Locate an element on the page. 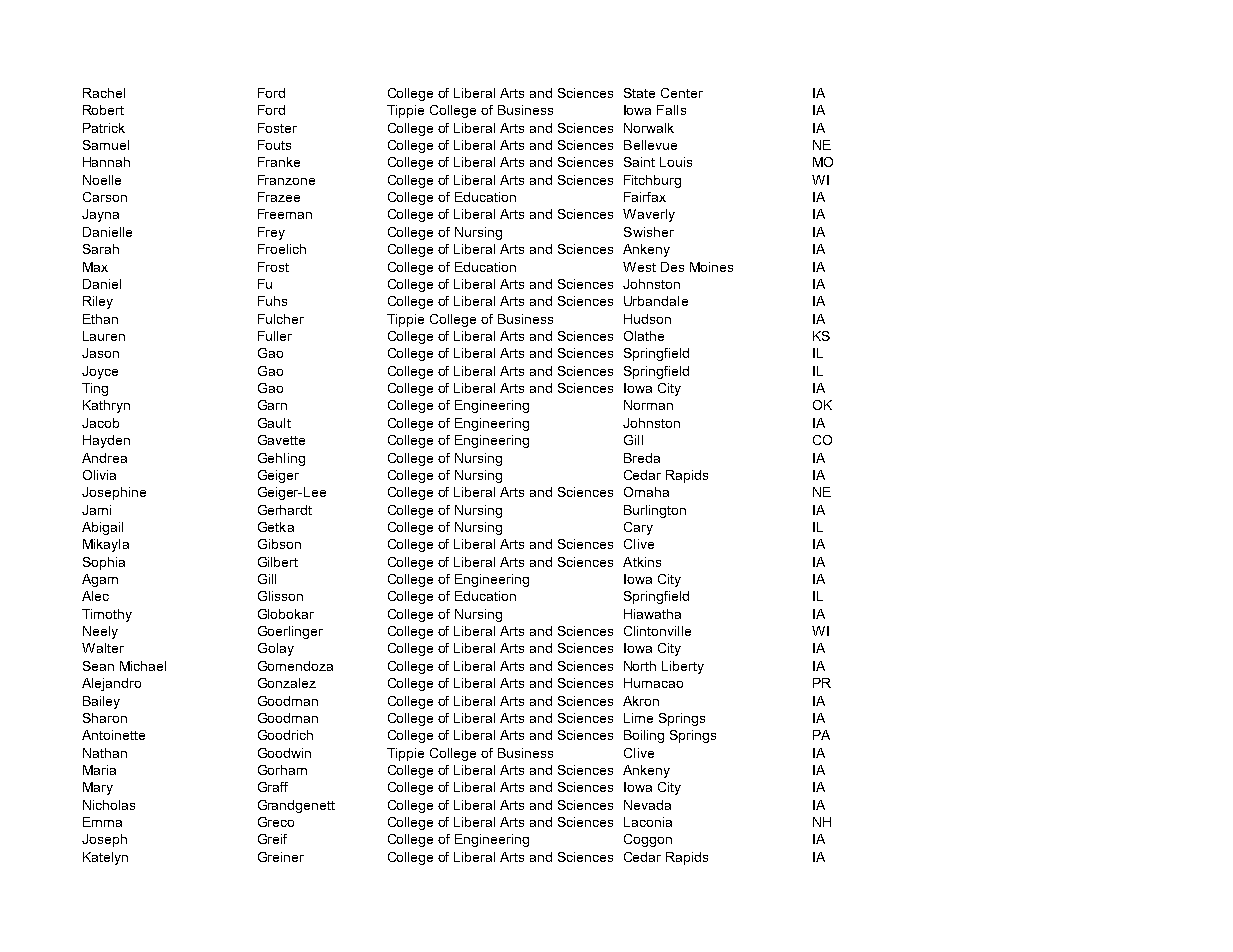 The height and width of the document is (952, 1233). Robert is located at coordinates (103, 110).
